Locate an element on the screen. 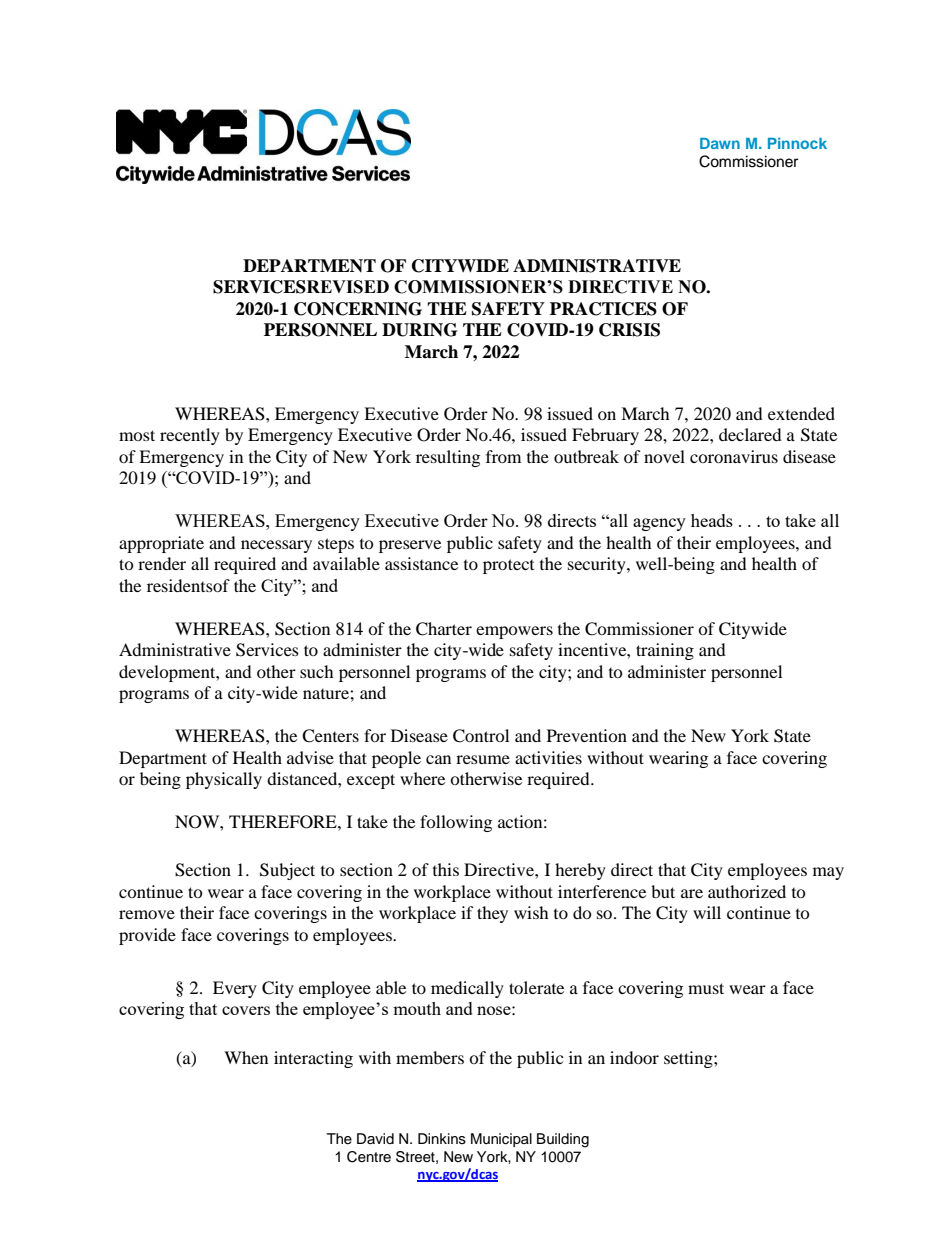 The image size is (952, 1233). CONCERNING is located at coordinates (358, 309).
